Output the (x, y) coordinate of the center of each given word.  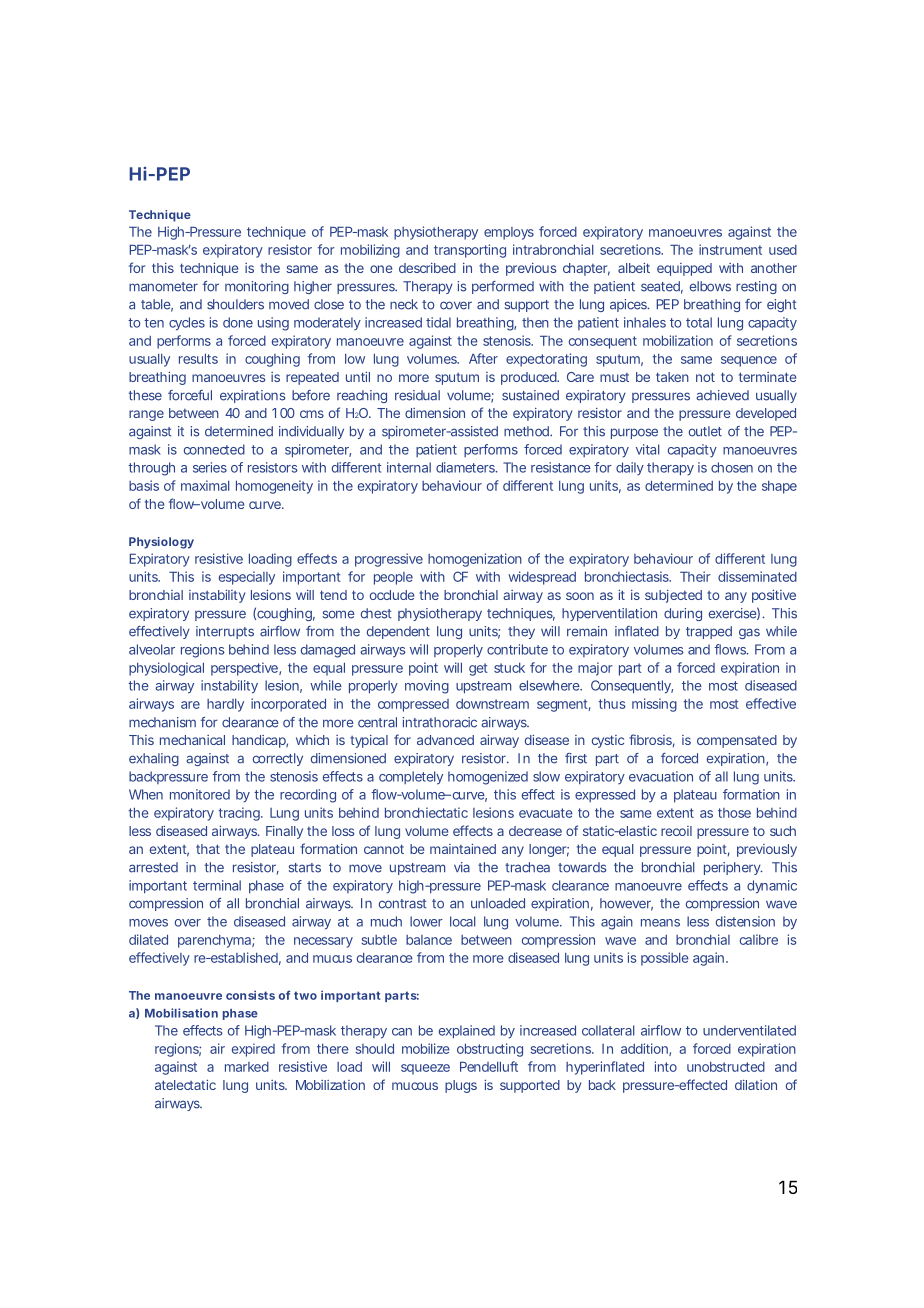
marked (247, 1067)
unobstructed (726, 1067)
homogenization (475, 560)
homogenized (488, 778)
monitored (200, 794)
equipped (684, 269)
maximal (205, 485)
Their (695, 576)
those (734, 813)
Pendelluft (489, 1066)
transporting (470, 251)
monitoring (257, 287)
